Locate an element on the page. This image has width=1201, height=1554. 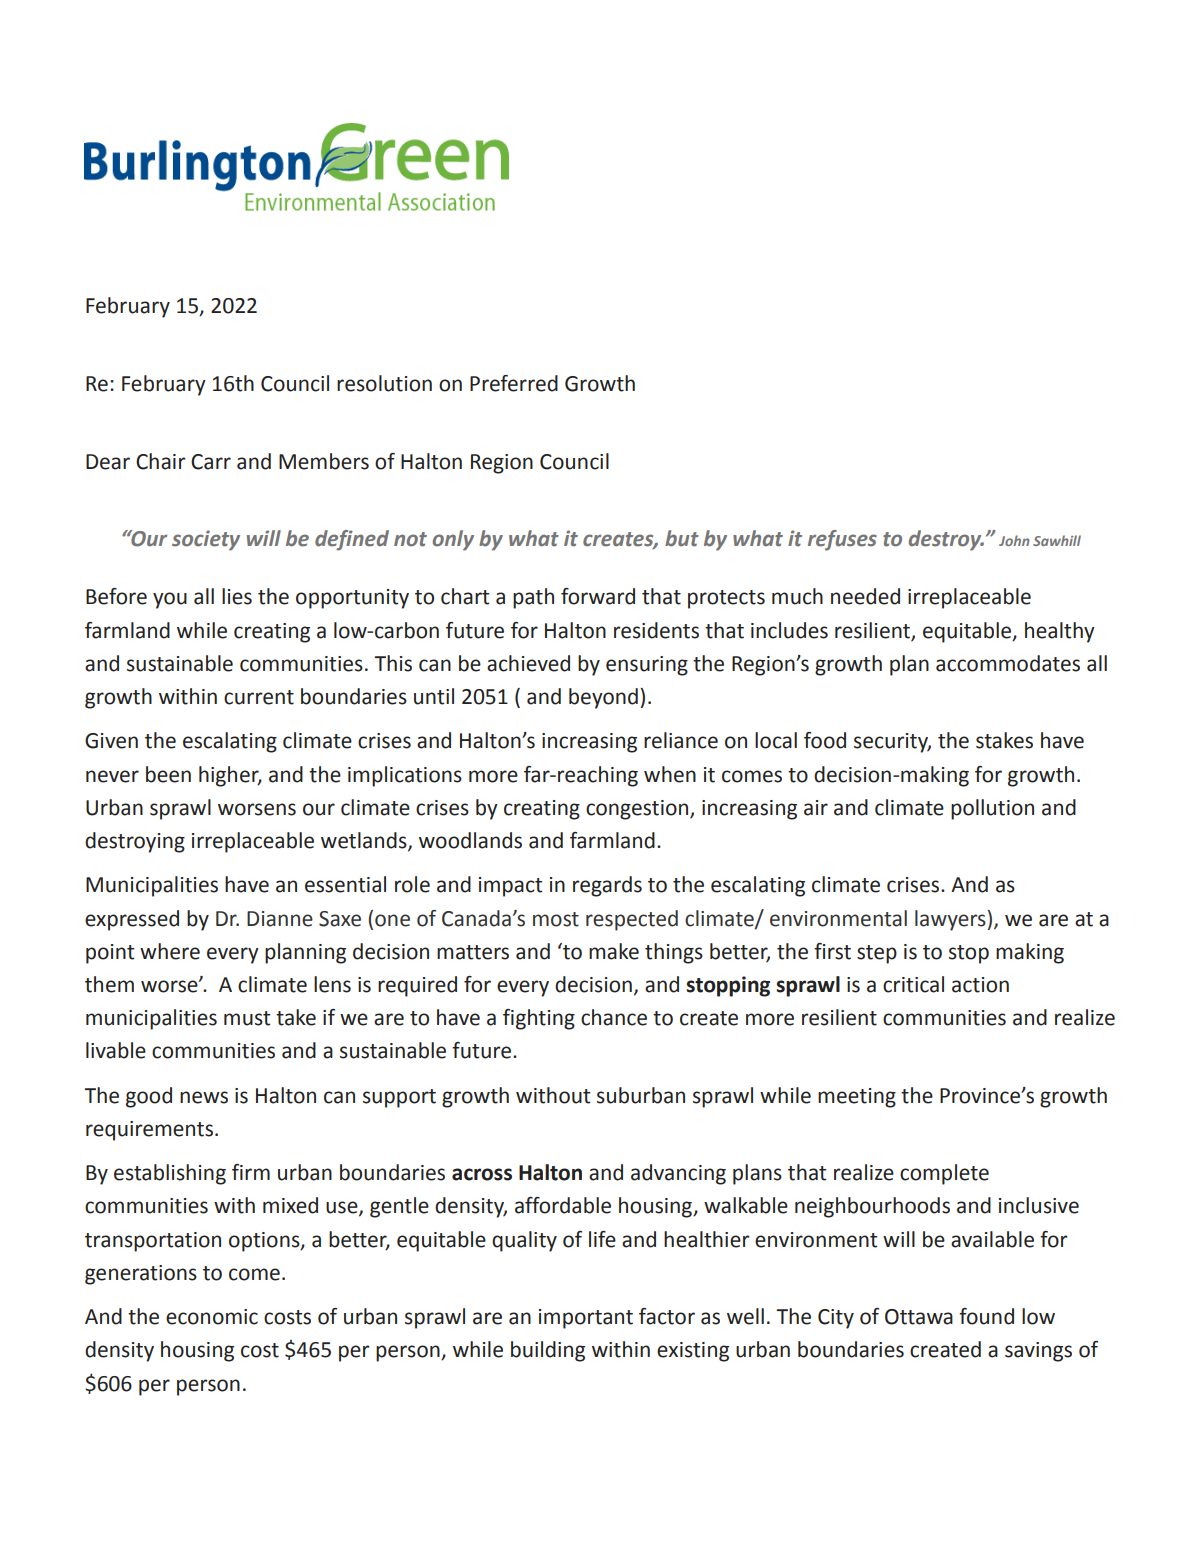
lawyers is located at coordinates (951, 920).
